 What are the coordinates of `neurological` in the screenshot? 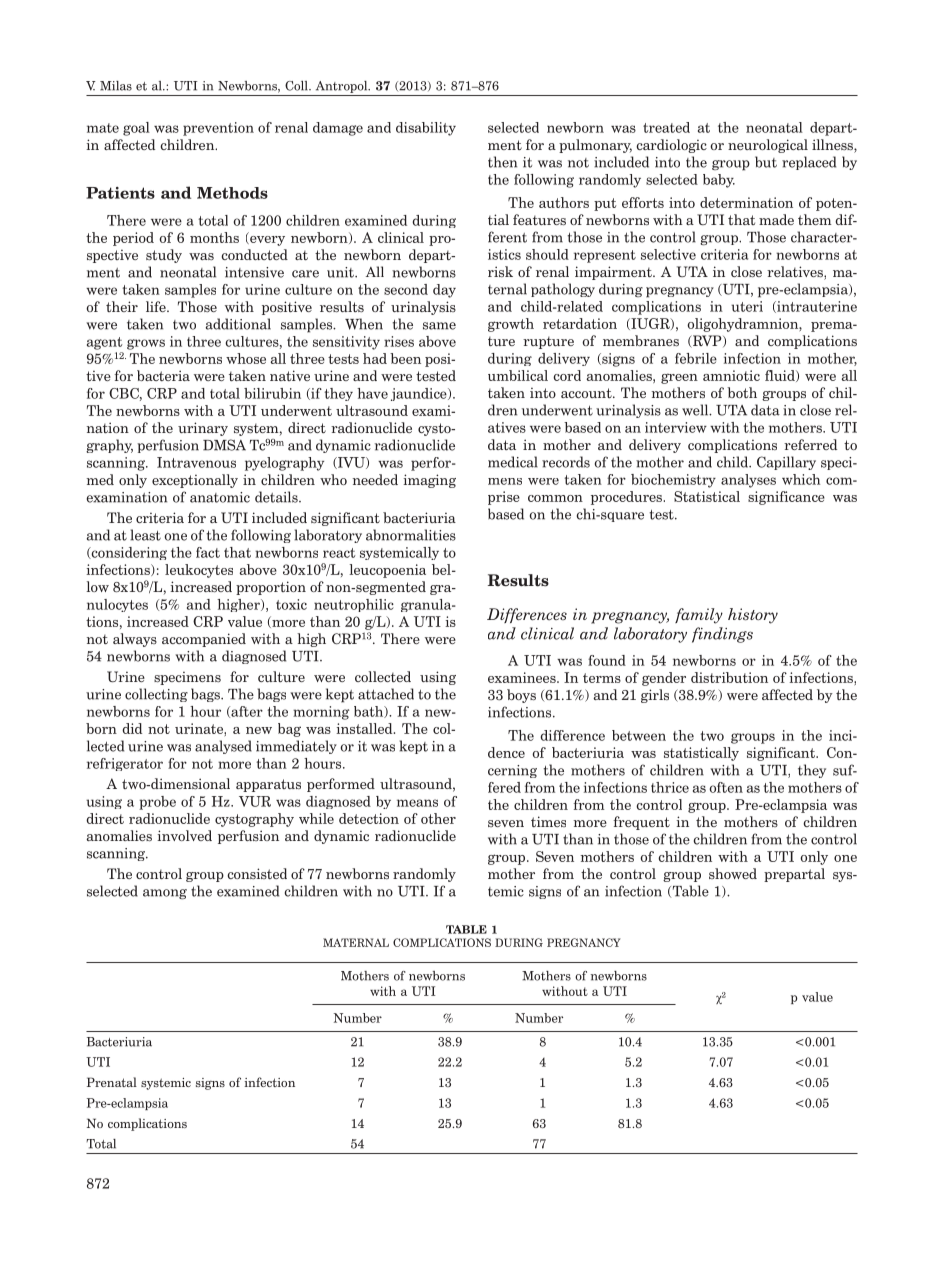 It's located at (768, 146).
